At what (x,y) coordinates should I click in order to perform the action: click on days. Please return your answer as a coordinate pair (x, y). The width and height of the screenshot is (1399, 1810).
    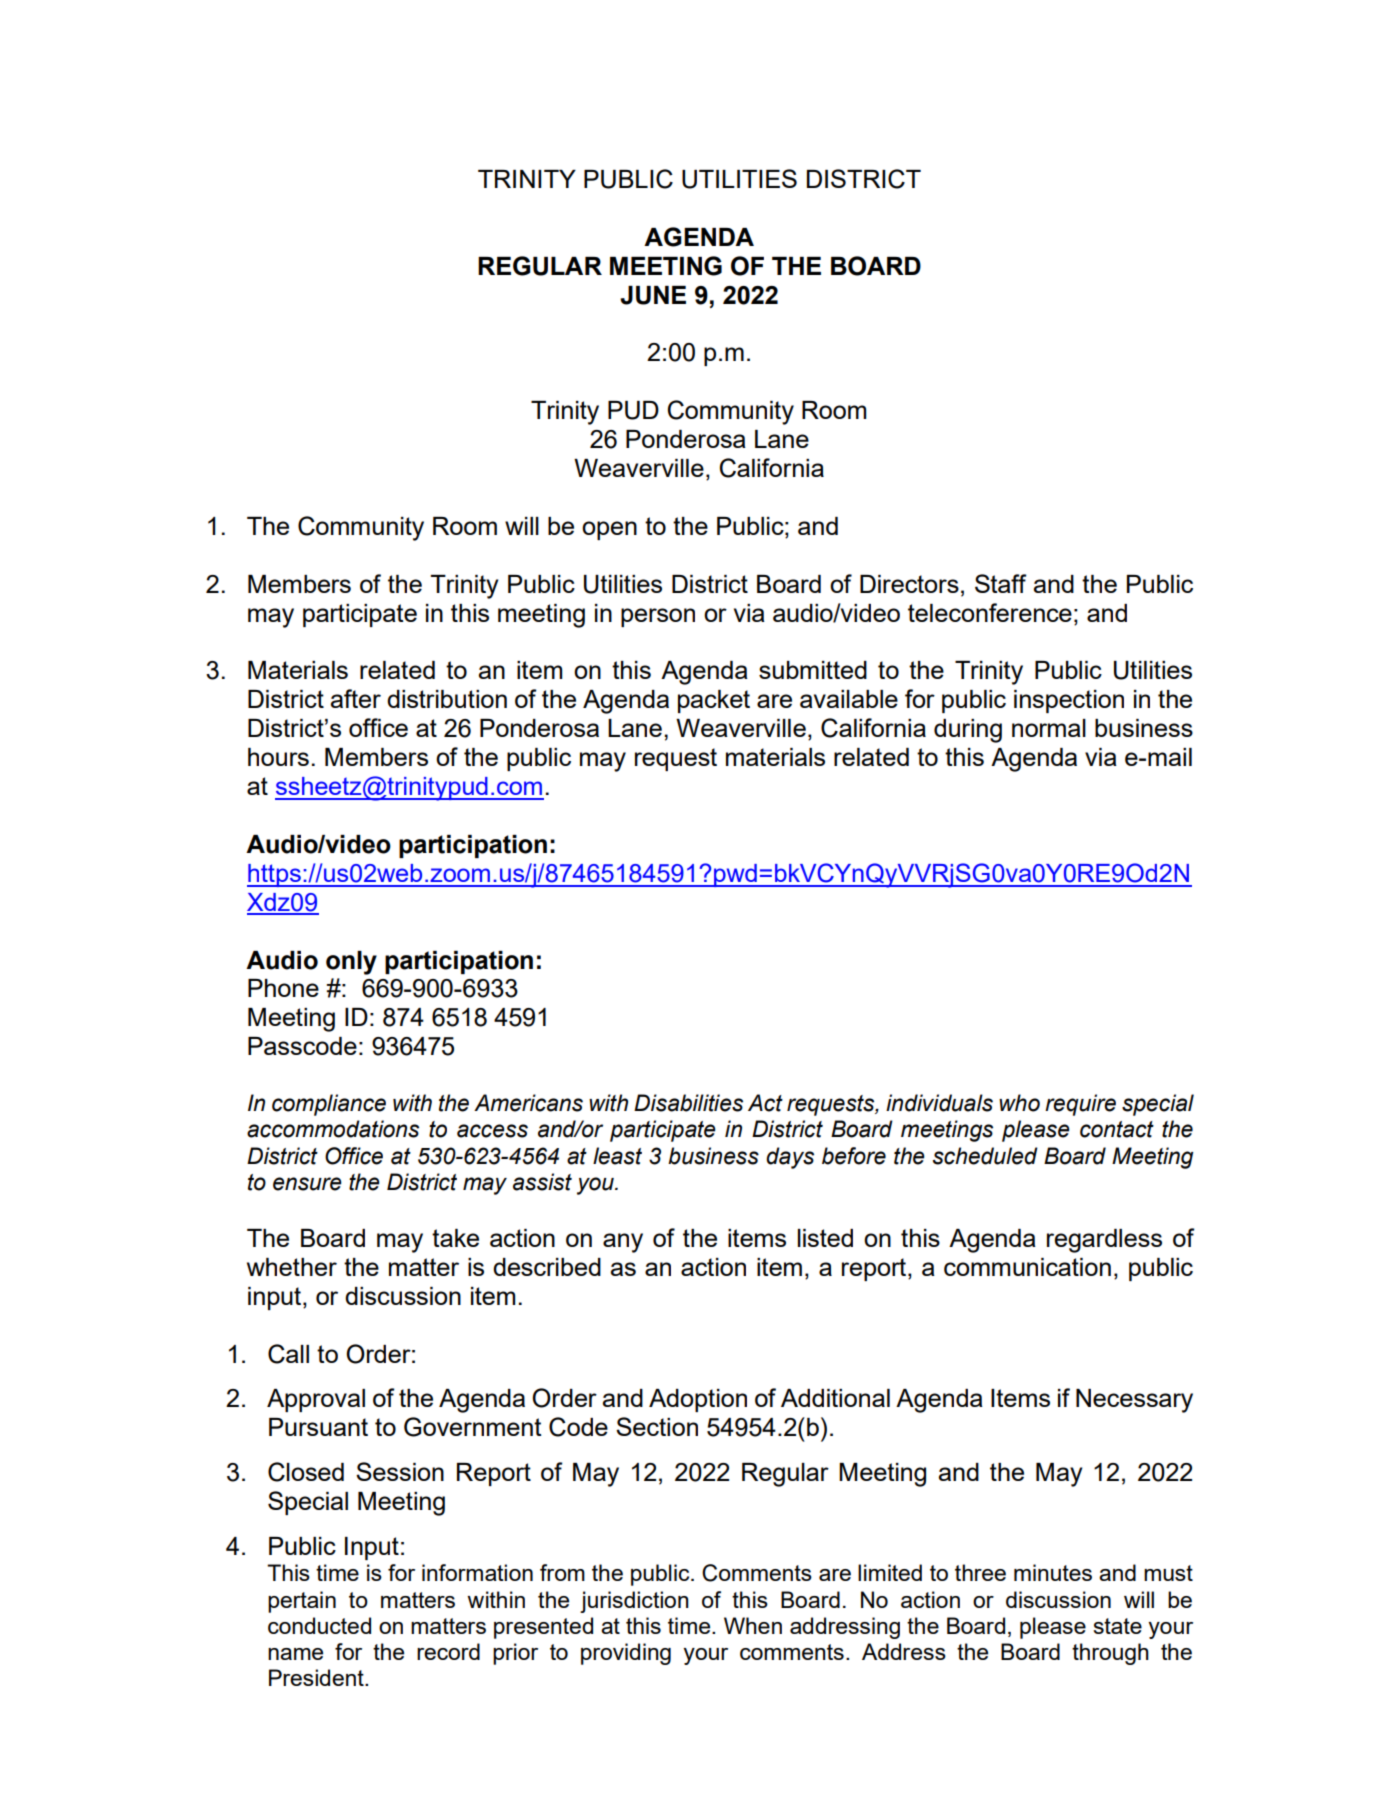
    Looking at the image, I should click on (790, 1158).
